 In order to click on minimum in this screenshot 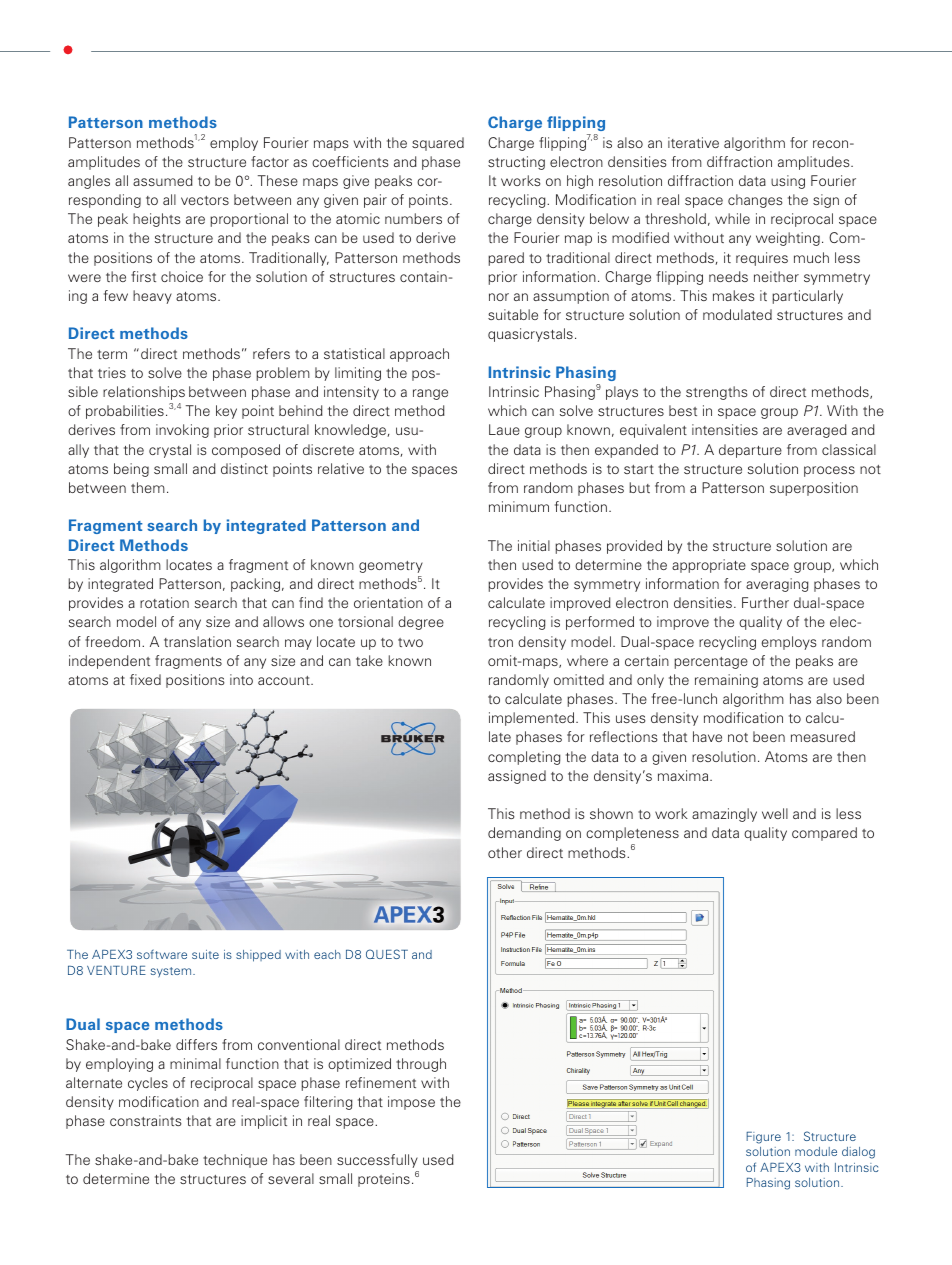, I will do `click(519, 506)`.
